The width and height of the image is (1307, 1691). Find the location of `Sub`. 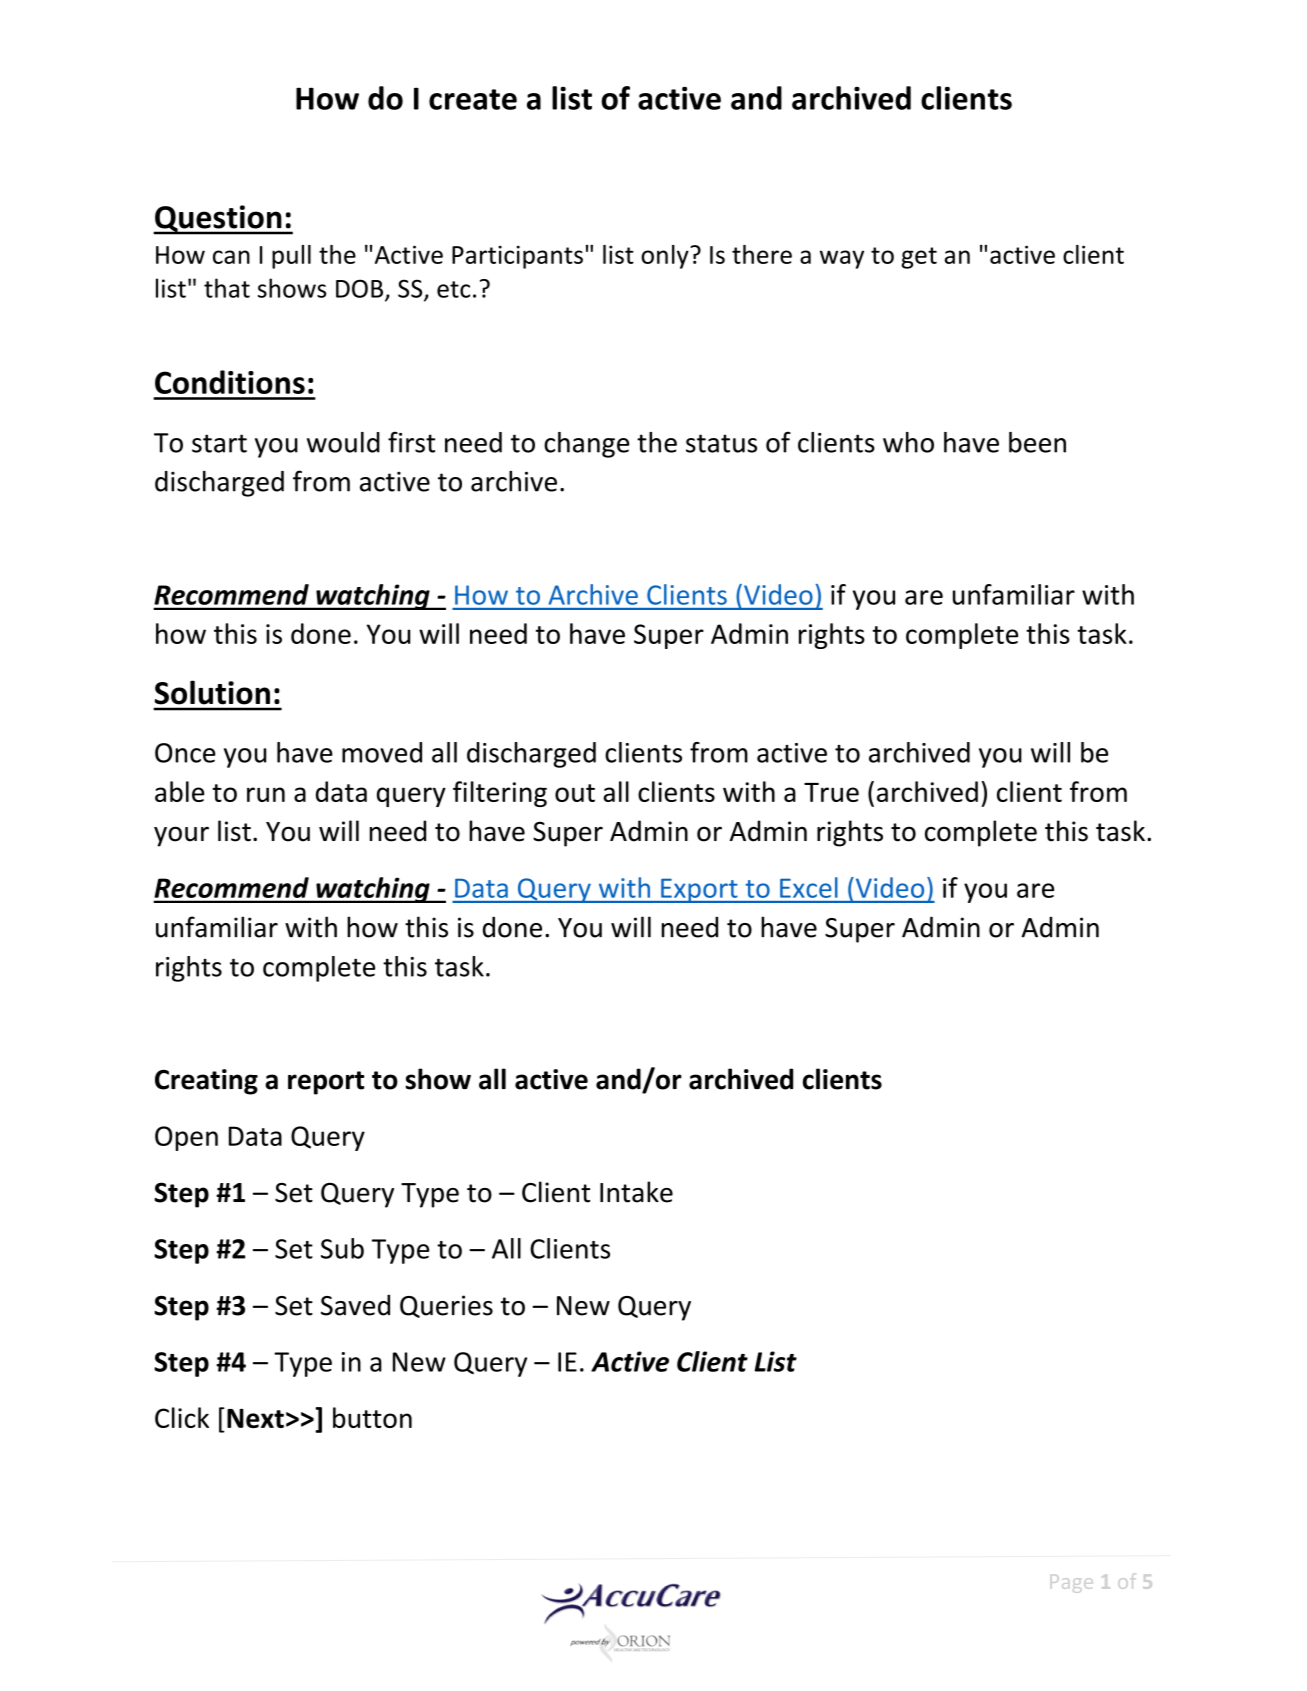

Sub is located at coordinates (342, 1248).
